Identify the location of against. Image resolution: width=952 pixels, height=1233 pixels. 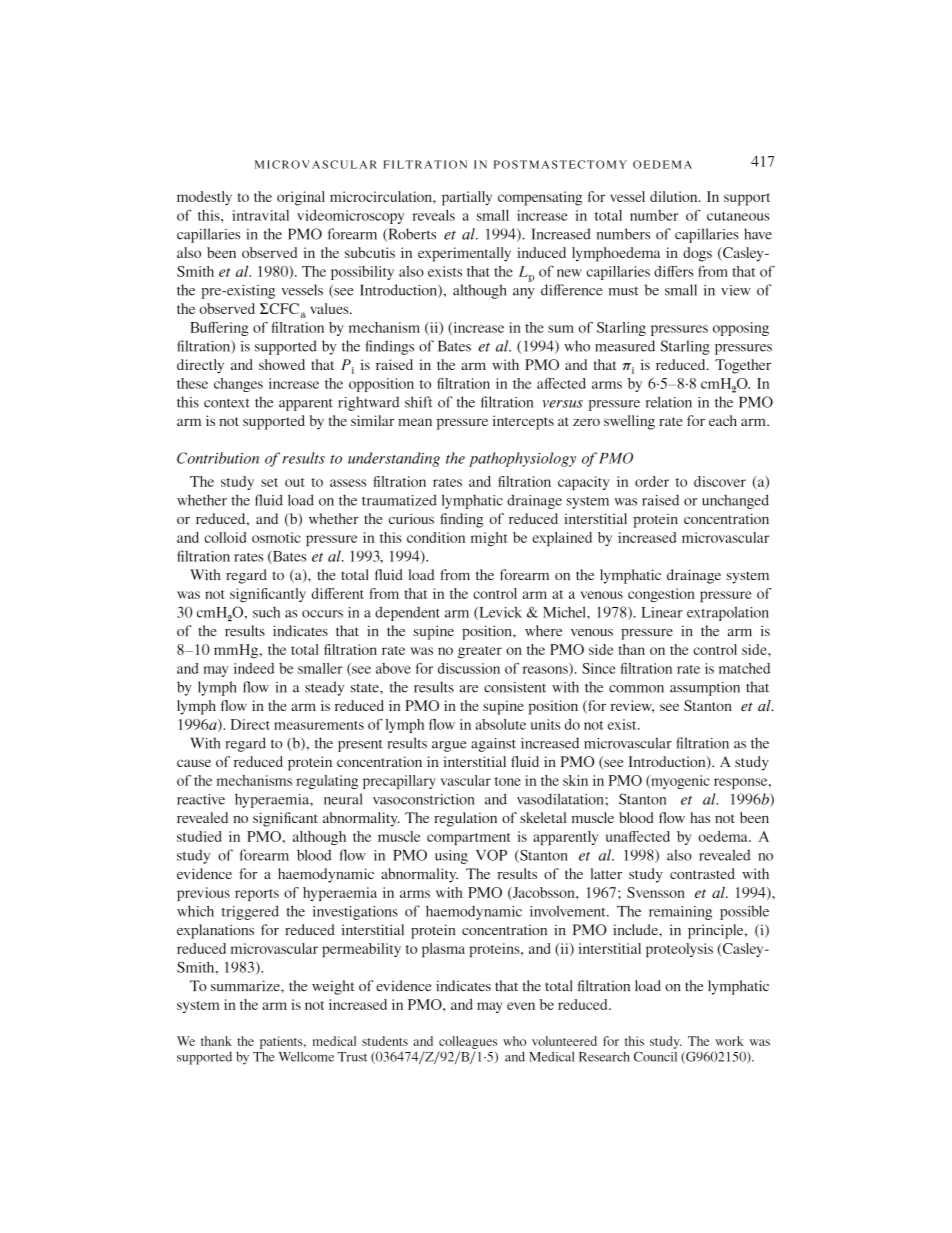
(493, 745).
